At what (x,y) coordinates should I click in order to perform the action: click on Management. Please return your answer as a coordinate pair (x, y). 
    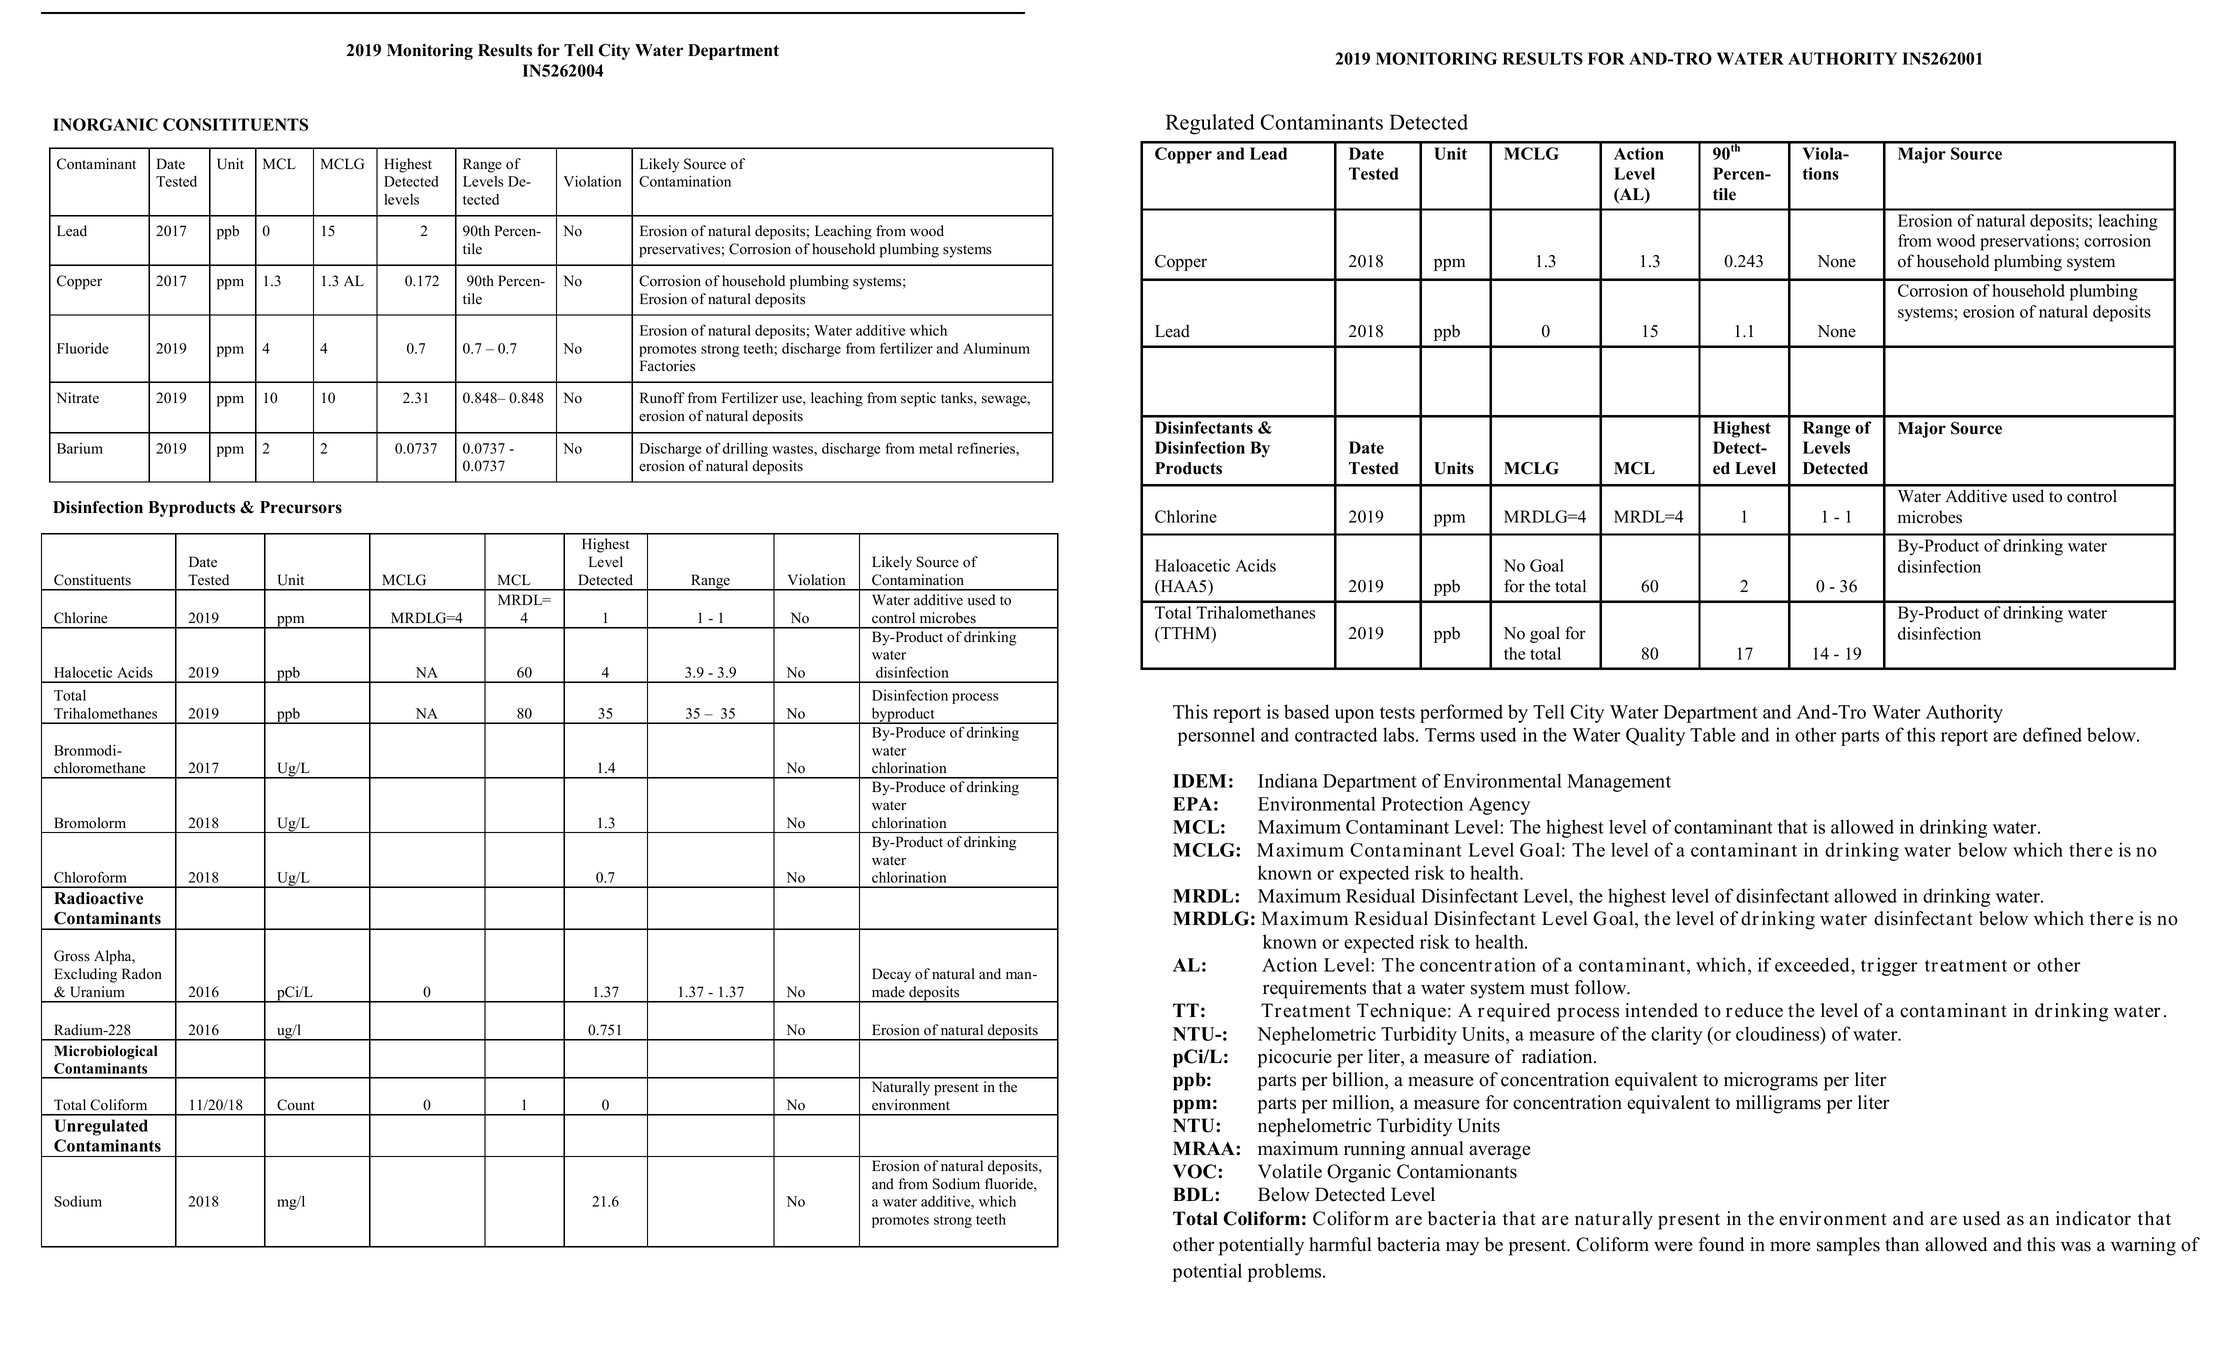
    Looking at the image, I should click on (1619, 783).
